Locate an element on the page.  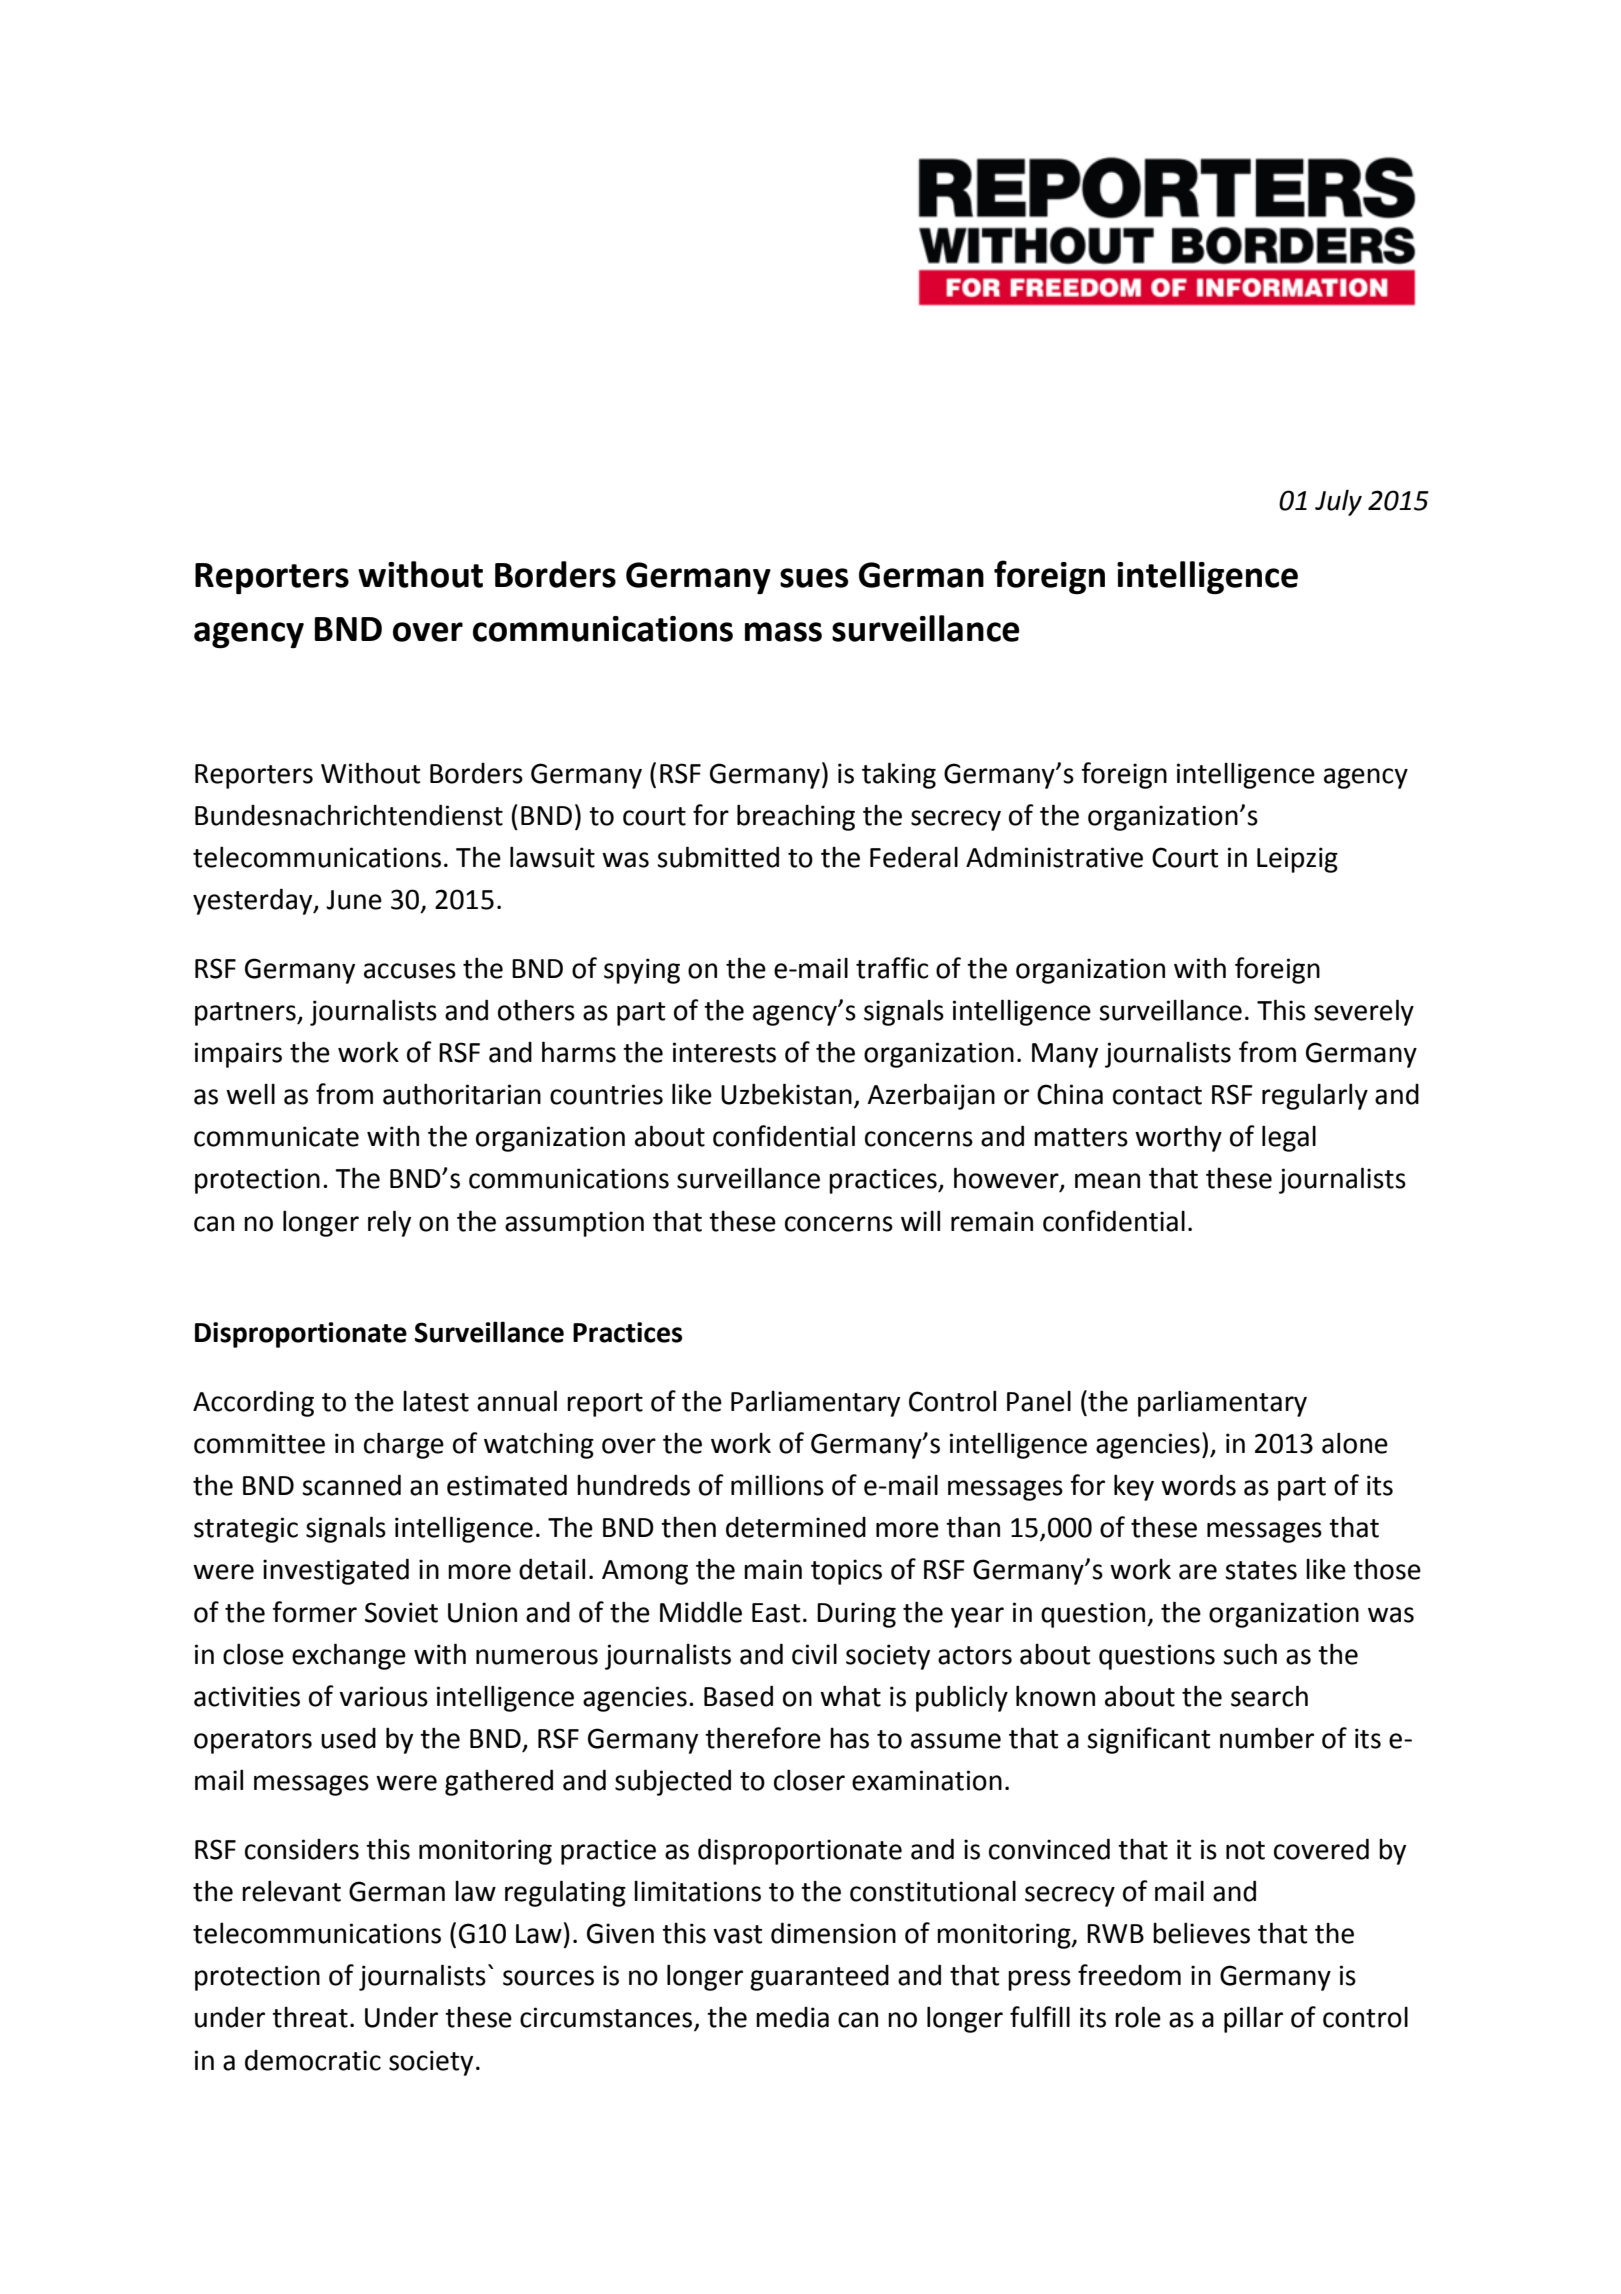
threat is located at coordinates (310, 2017).
